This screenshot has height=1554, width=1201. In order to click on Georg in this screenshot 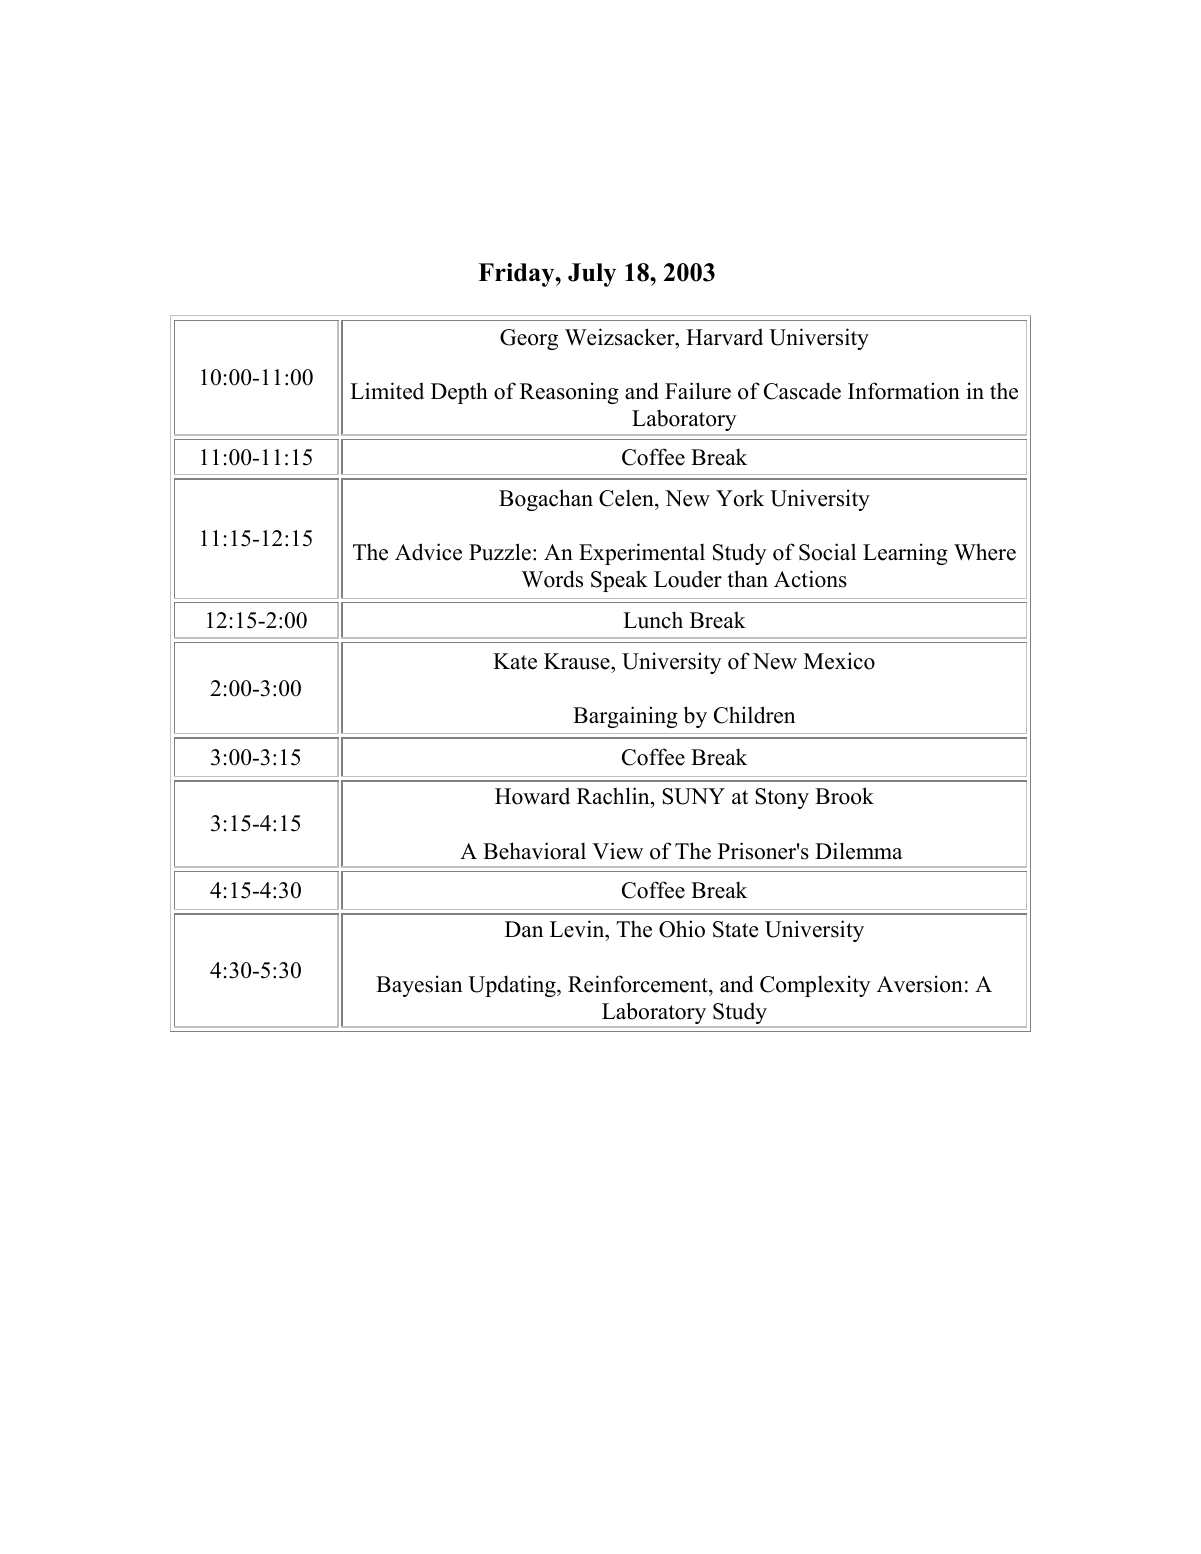, I will do `click(529, 339)`.
